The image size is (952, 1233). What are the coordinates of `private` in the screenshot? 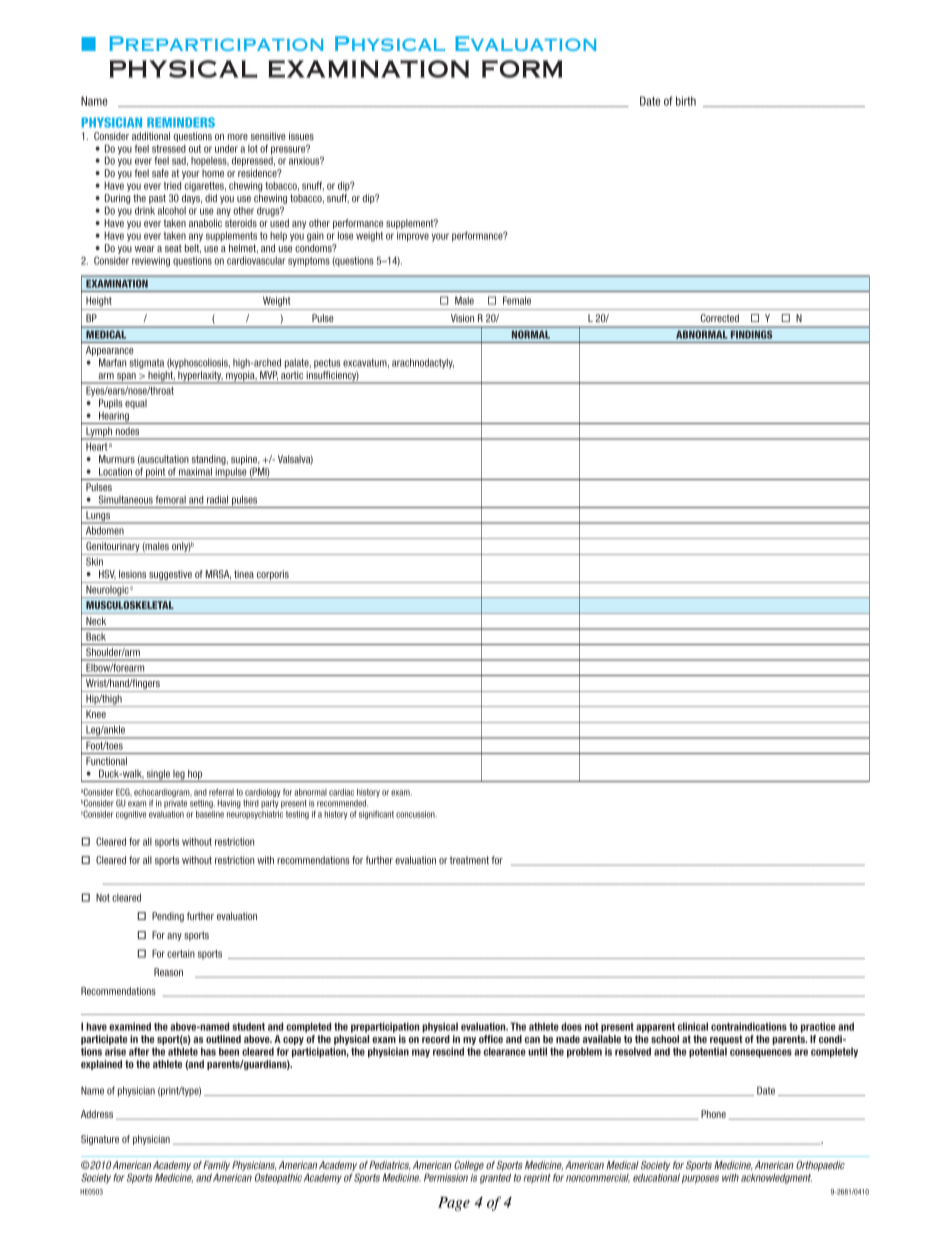 It's located at (175, 804).
